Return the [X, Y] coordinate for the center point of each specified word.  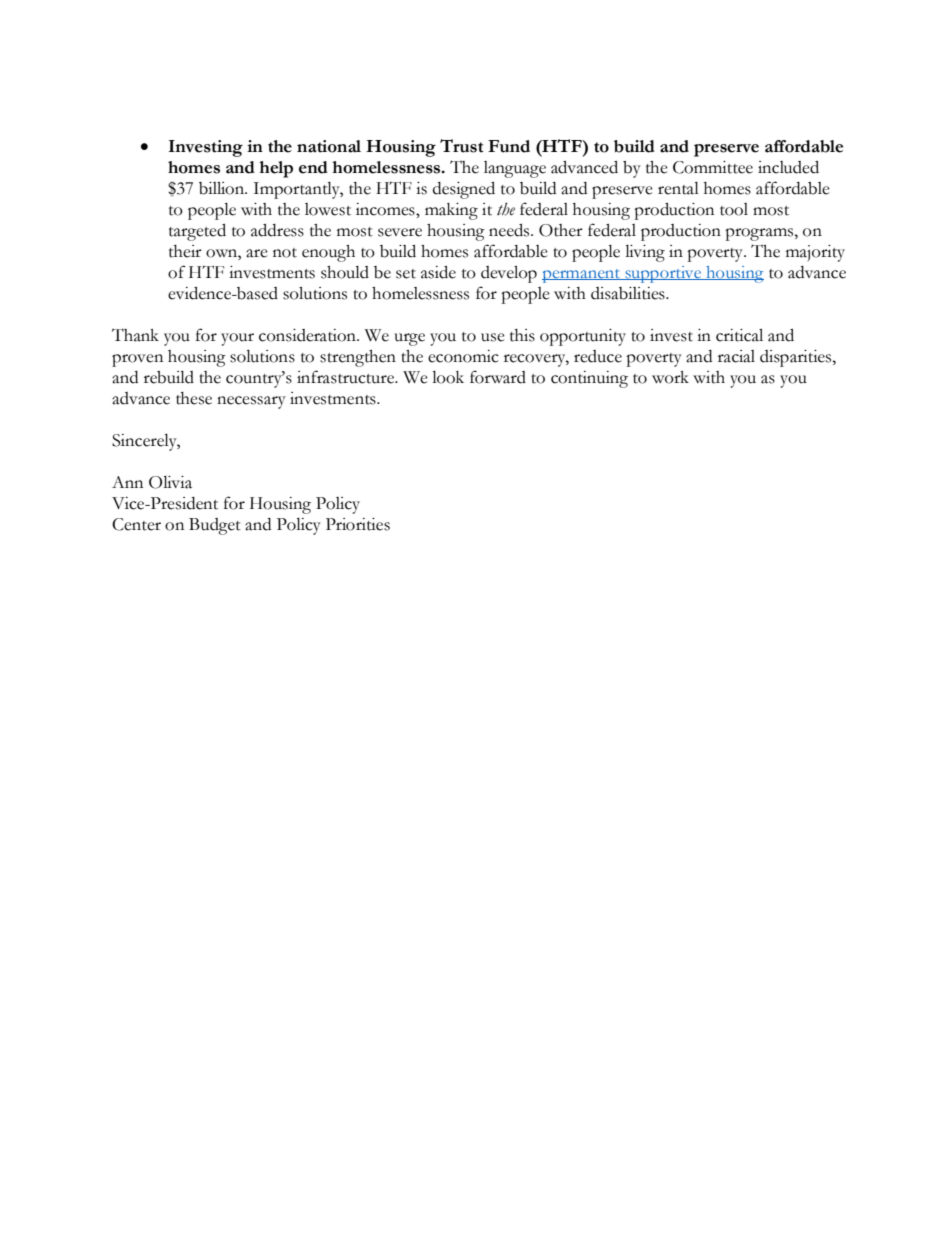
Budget [215, 526]
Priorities [358, 524]
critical [739, 335]
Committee [713, 167]
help [276, 169]
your [237, 339]
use [493, 337]
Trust [461, 146]
